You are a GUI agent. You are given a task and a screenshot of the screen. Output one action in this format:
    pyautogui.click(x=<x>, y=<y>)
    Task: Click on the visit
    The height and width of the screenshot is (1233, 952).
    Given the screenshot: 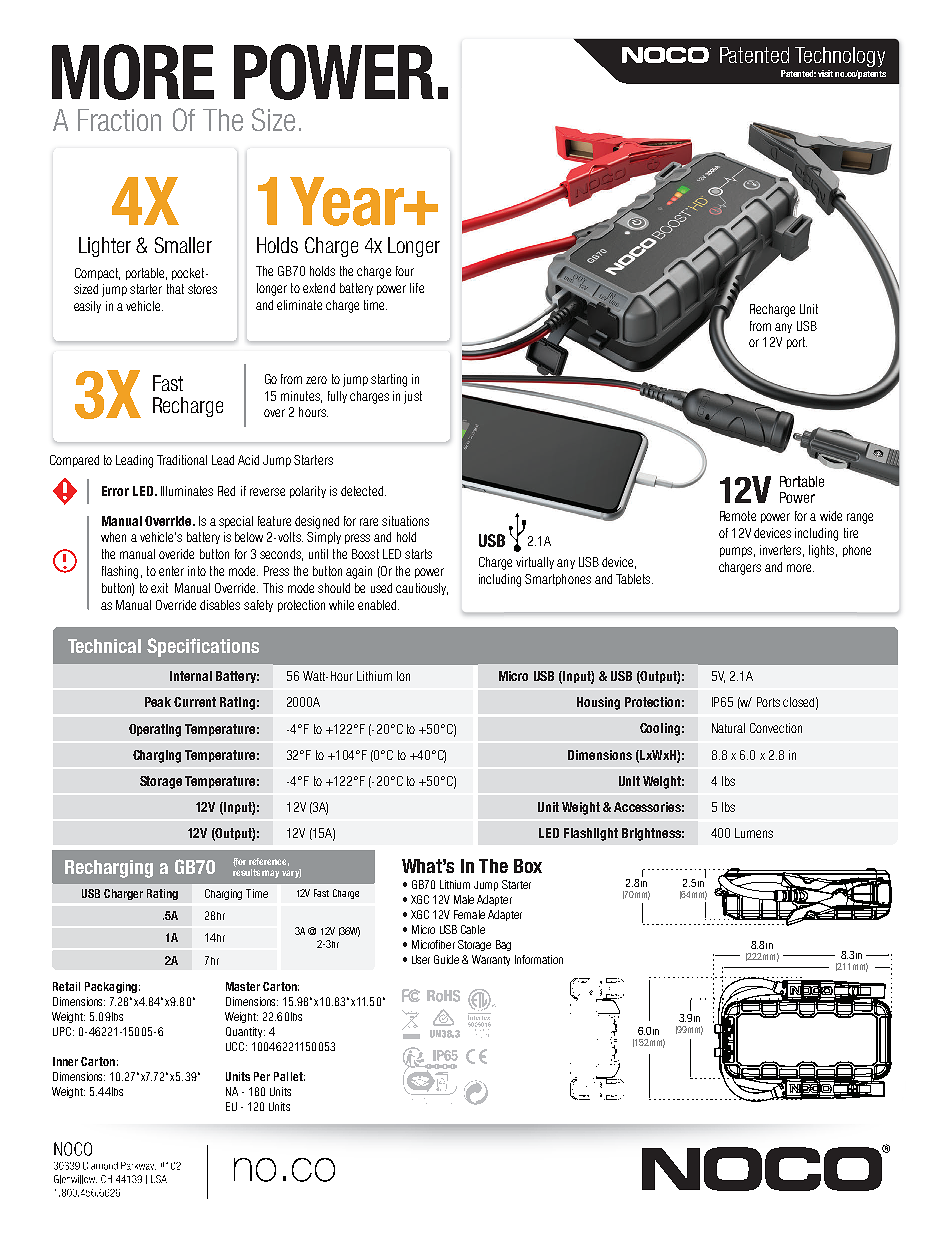 What is the action you would take?
    pyautogui.click(x=825, y=73)
